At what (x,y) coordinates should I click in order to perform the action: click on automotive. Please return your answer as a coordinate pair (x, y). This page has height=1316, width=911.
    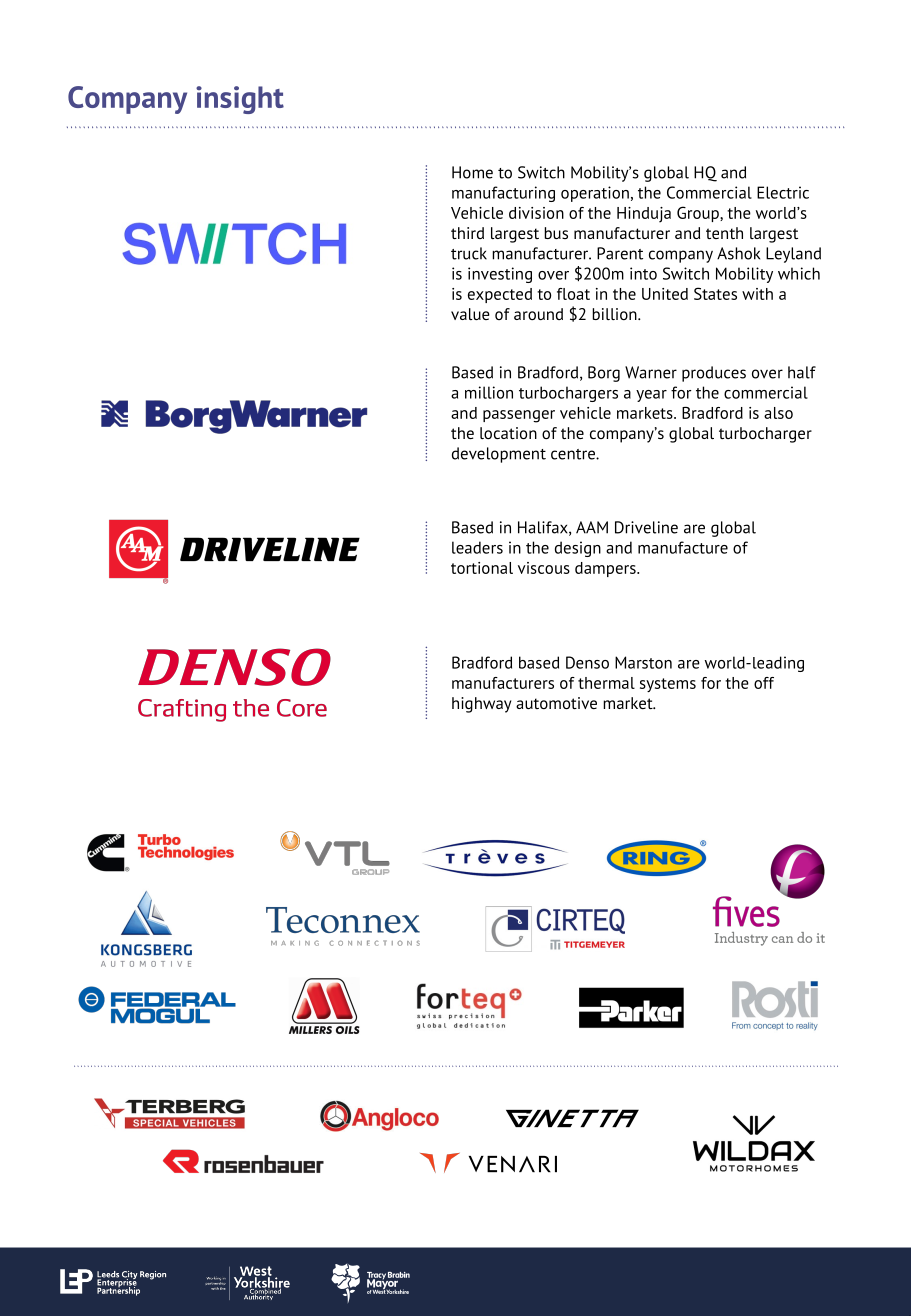
    Looking at the image, I should click on (556, 703).
